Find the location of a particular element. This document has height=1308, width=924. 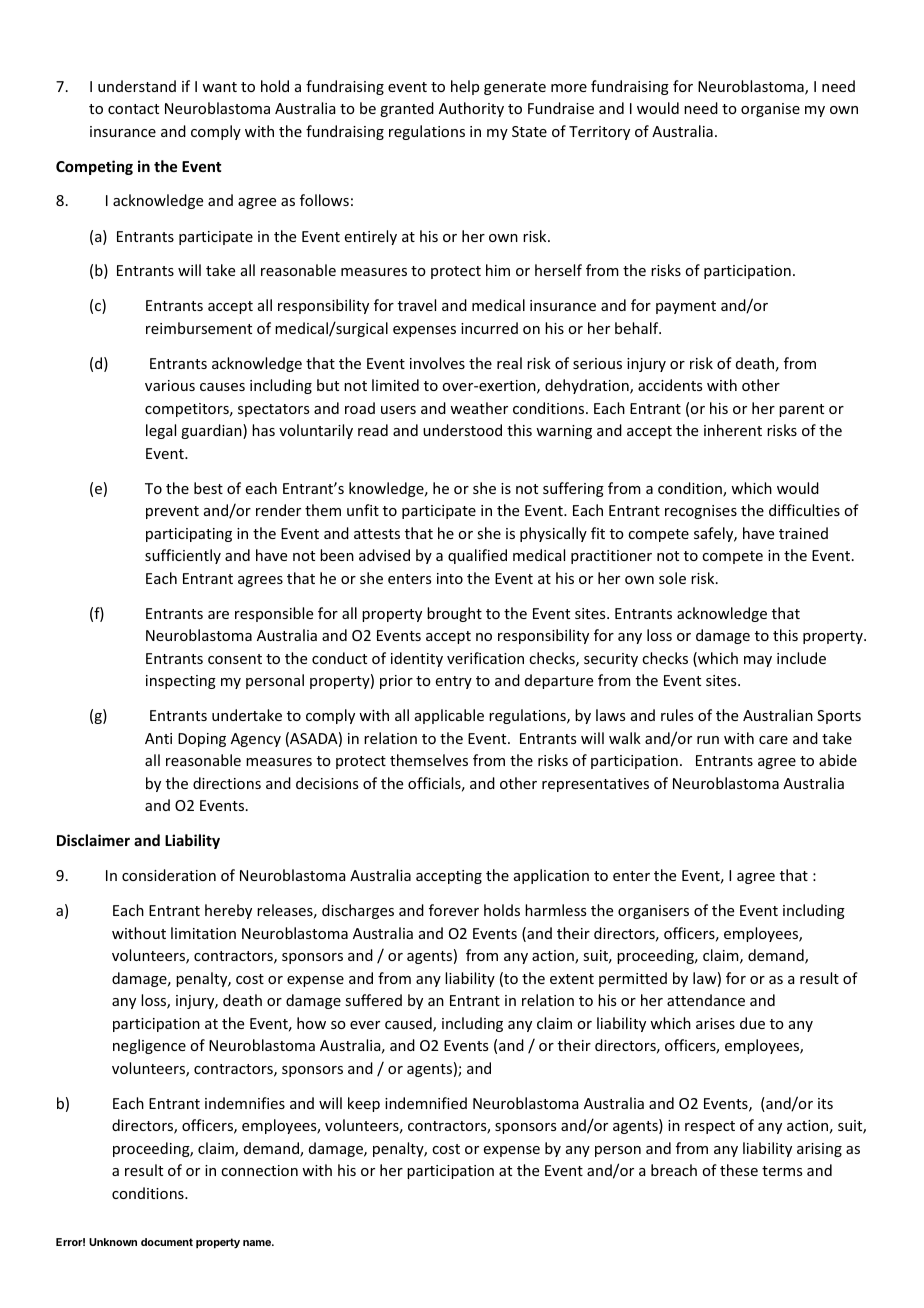

care is located at coordinates (773, 740).
